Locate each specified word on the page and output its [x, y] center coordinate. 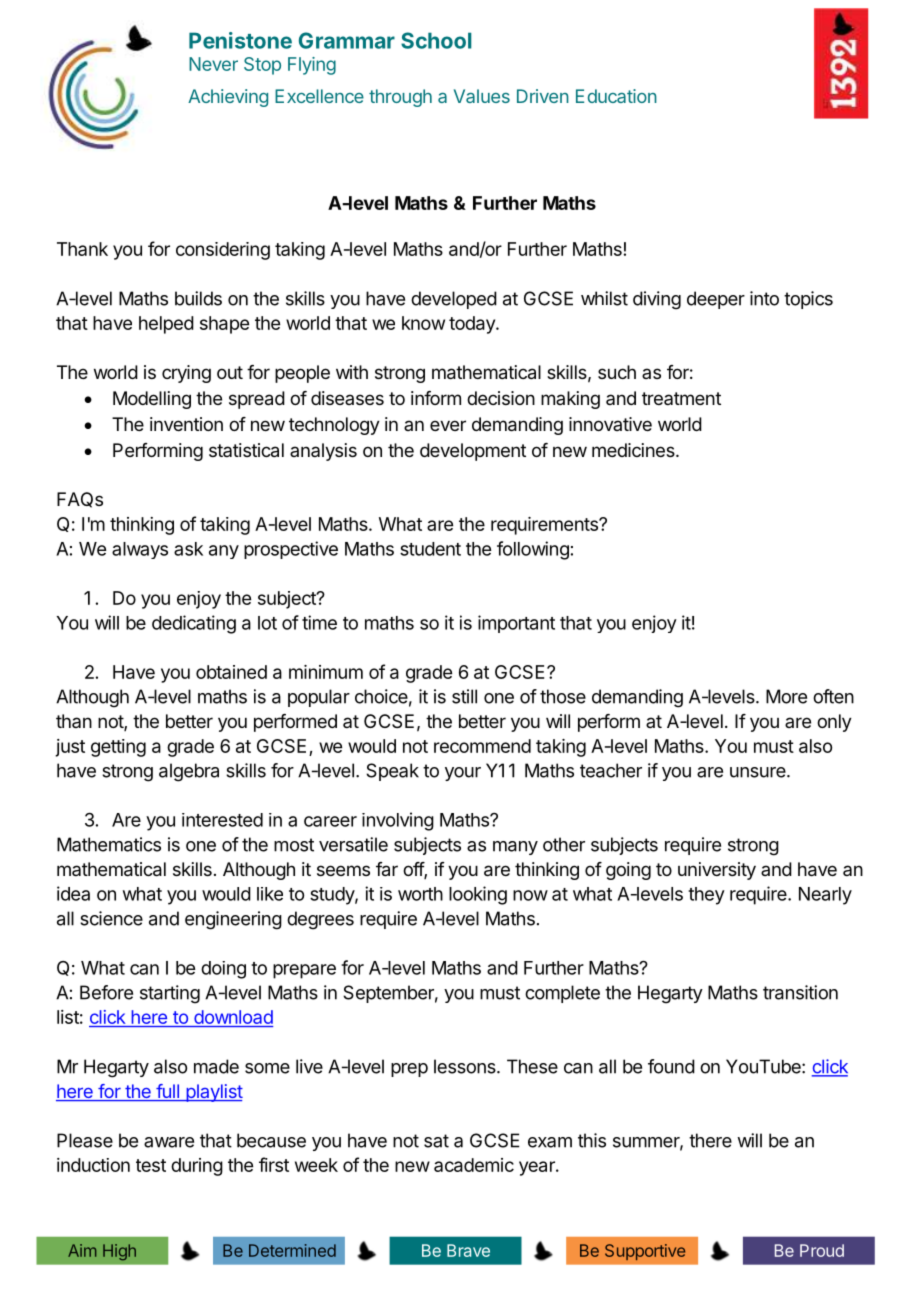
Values [482, 96]
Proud [822, 1250]
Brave [468, 1250]
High [119, 1252]
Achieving [228, 98]
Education [616, 96]
